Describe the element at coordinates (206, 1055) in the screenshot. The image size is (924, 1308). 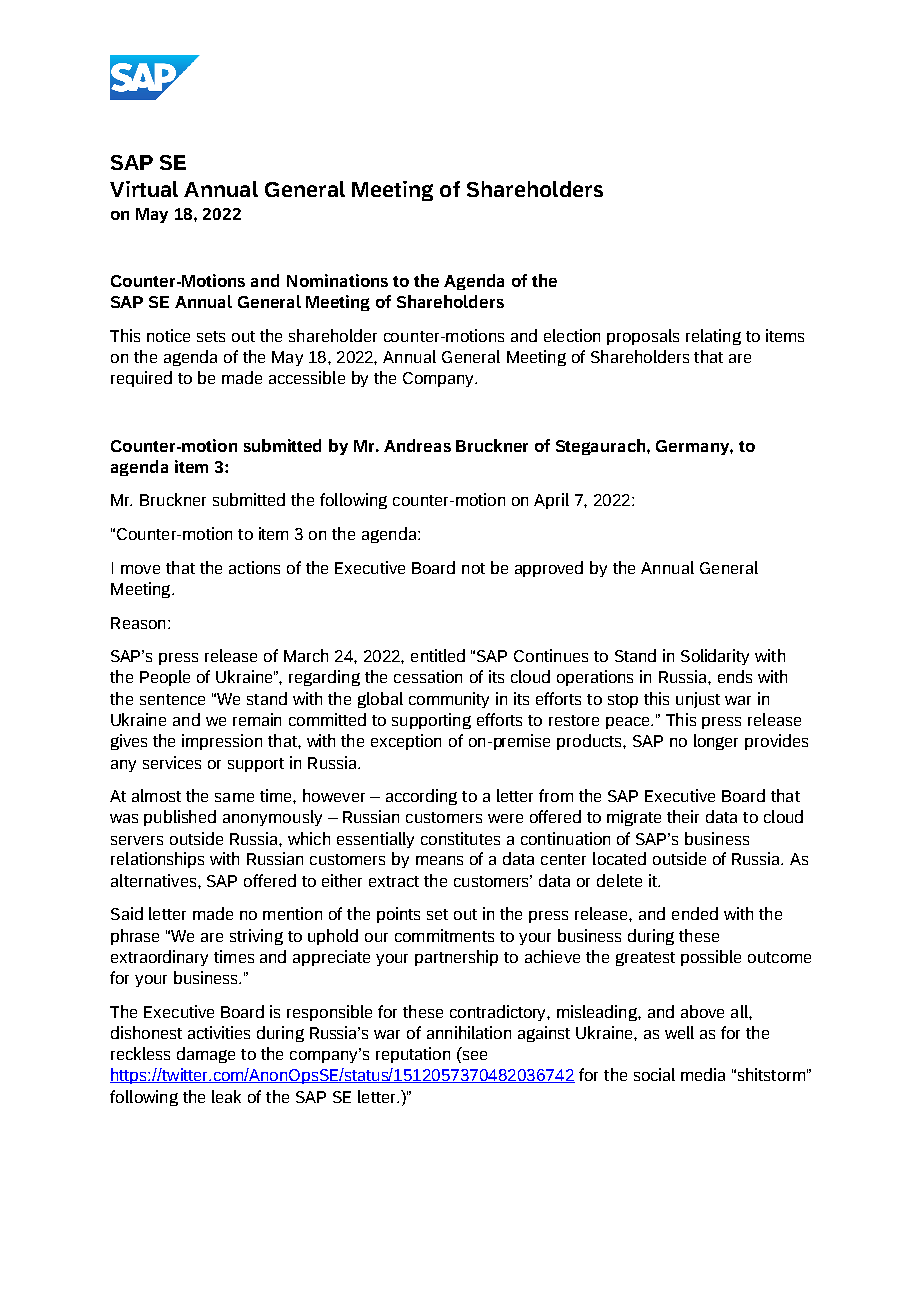
I see `damage` at that location.
